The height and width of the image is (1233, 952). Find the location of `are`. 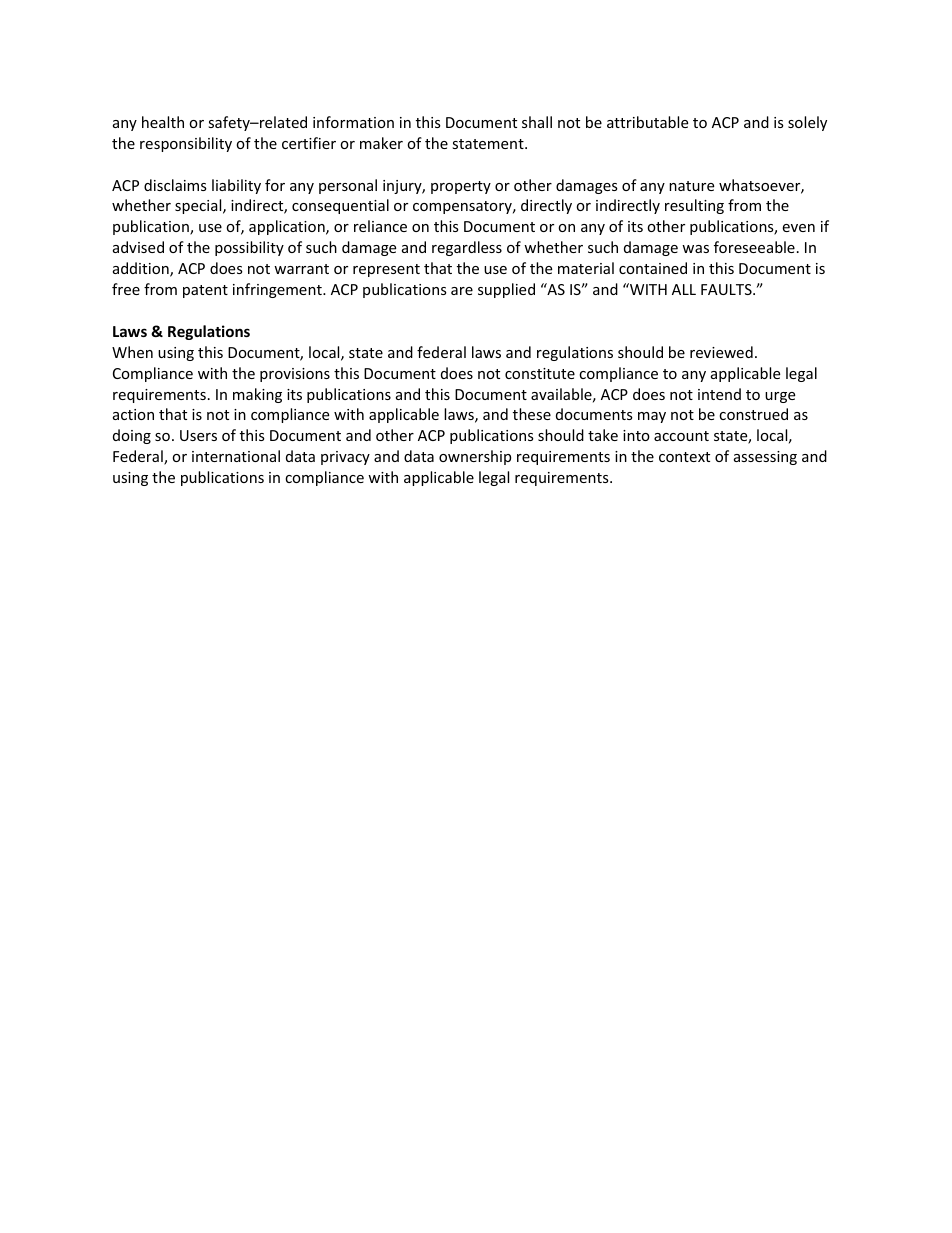

are is located at coordinates (462, 291).
